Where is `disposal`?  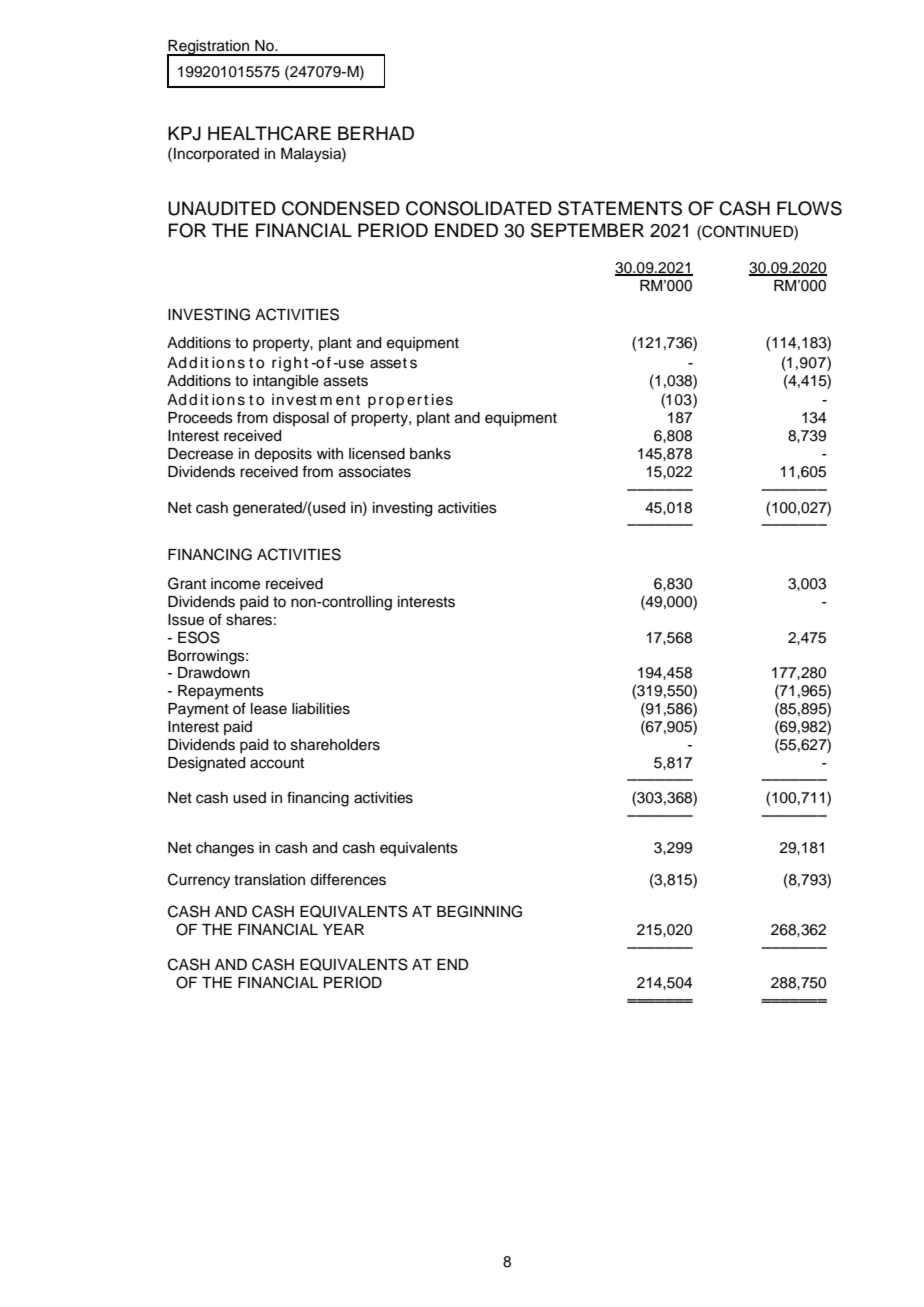
disposal is located at coordinates (301, 419).
